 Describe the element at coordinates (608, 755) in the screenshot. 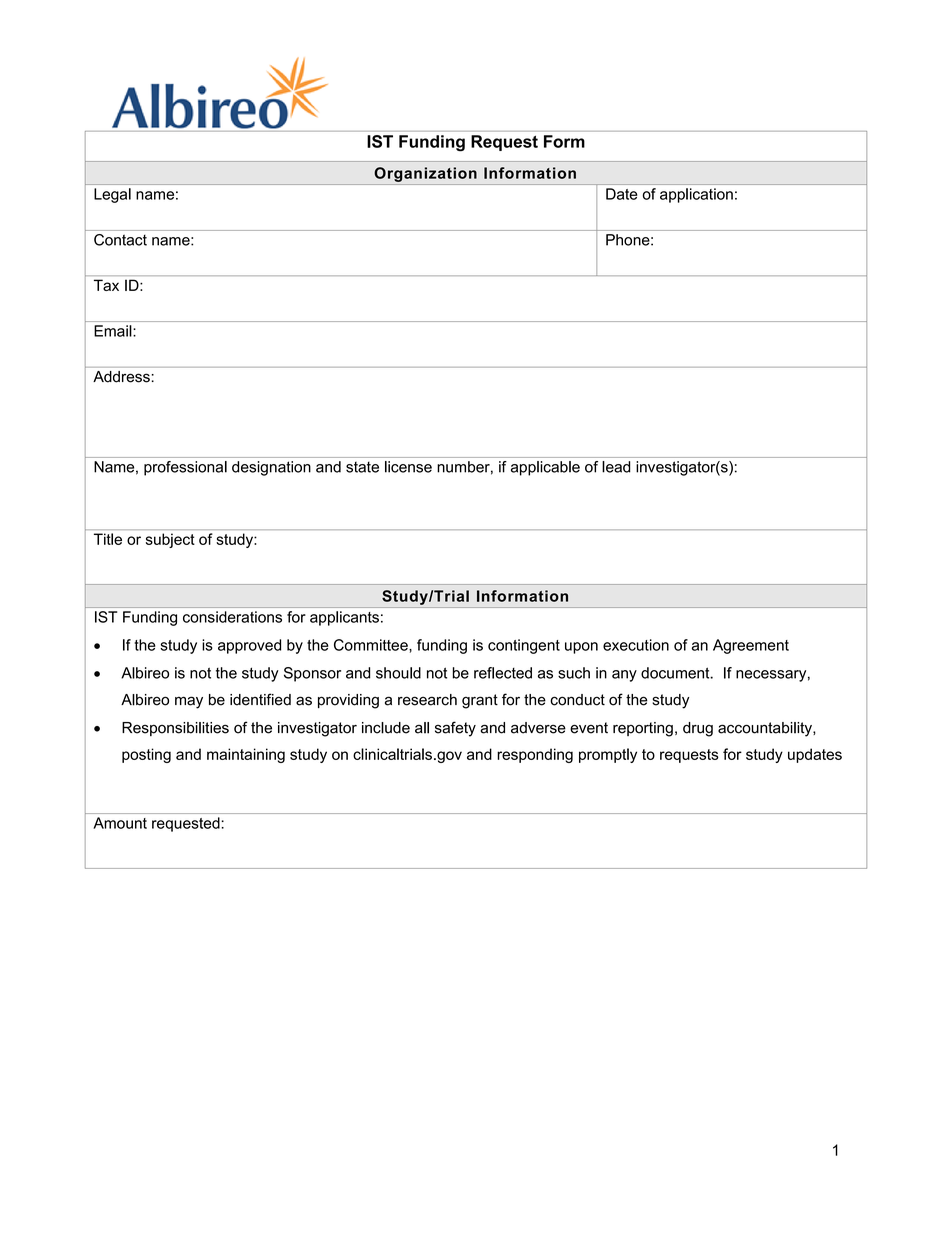

I see `promptly` at that location.
